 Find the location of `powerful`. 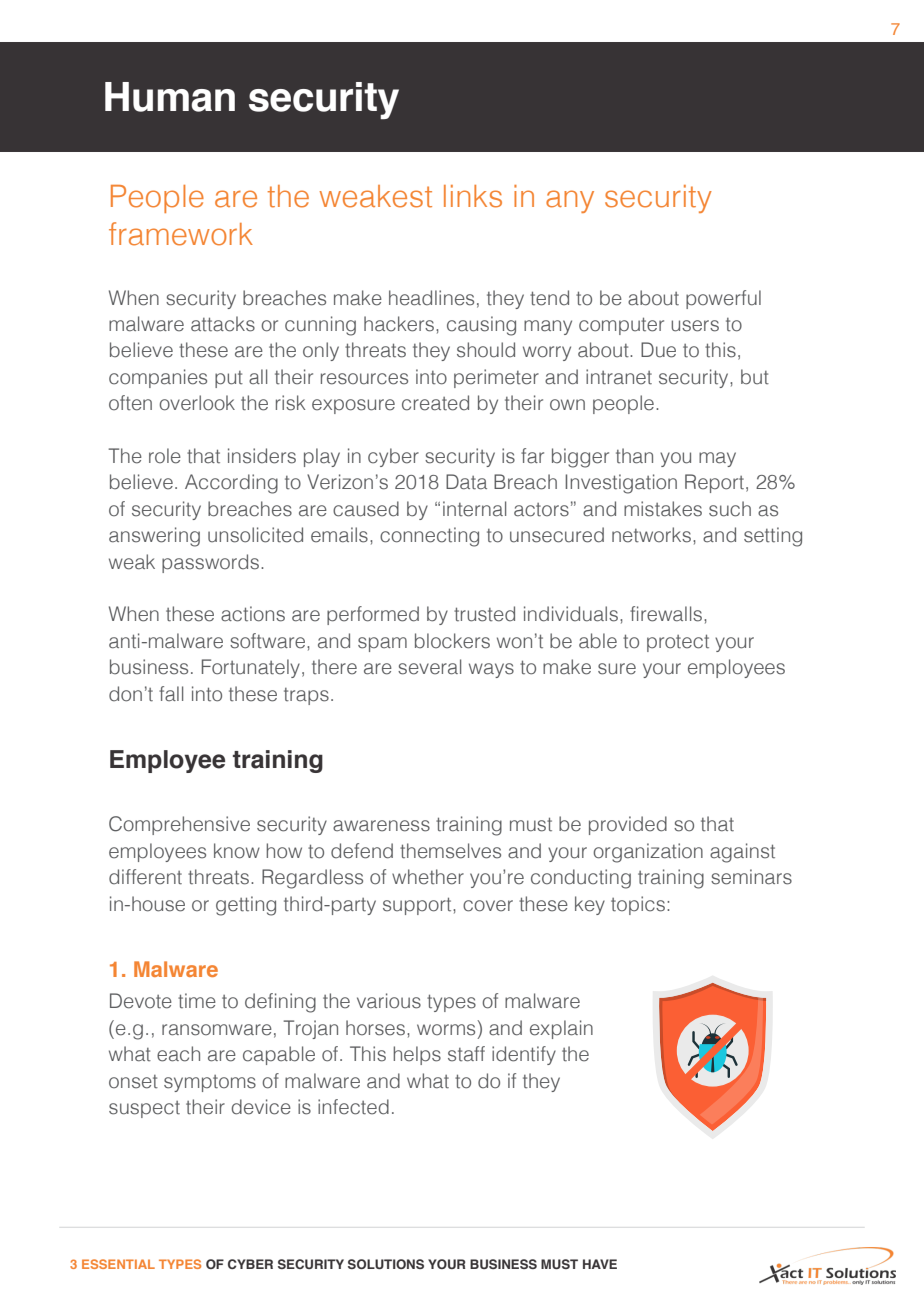

powerful is located at coordinates (723, 299).
